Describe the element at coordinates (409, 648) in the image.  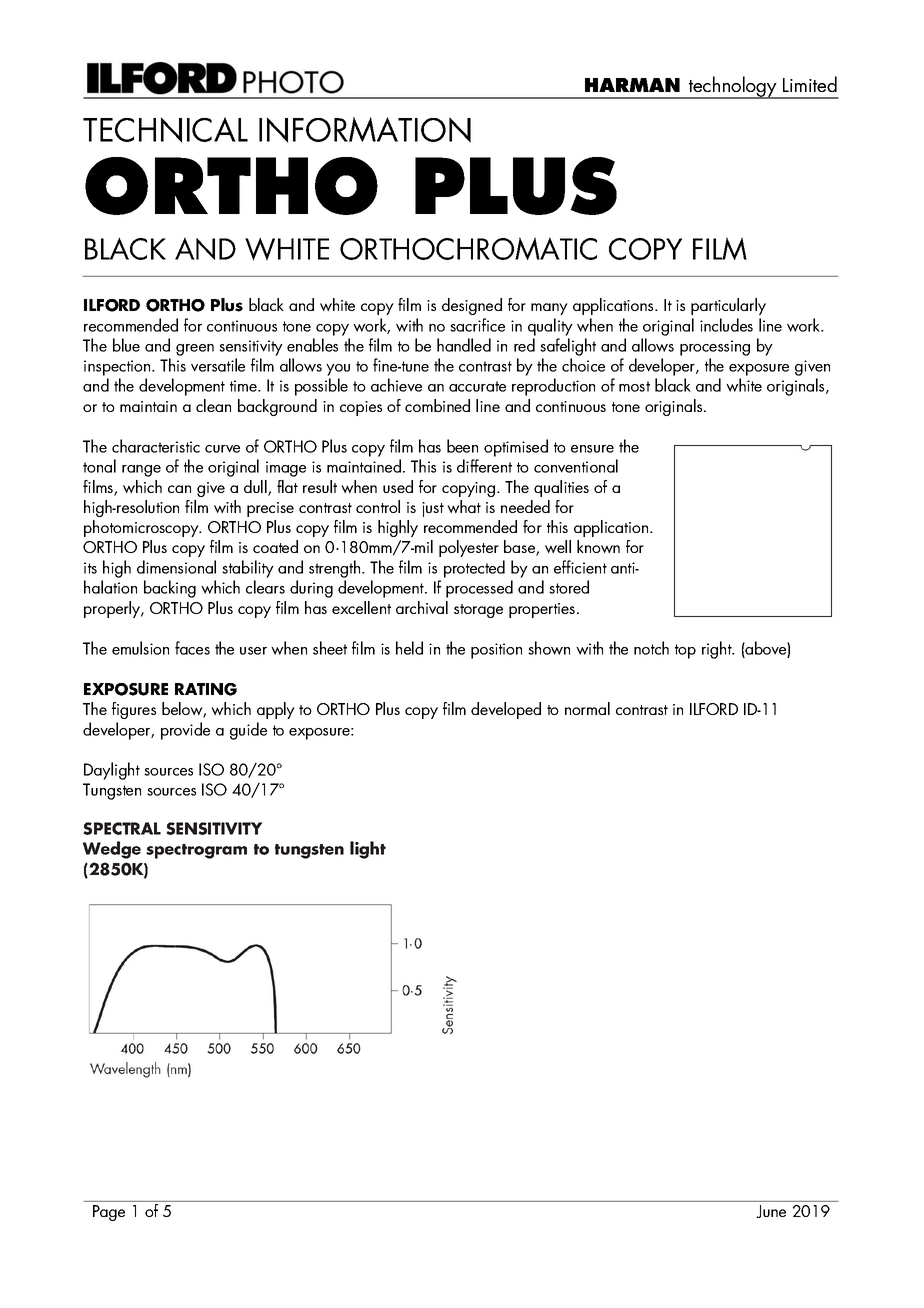
I see `held` at that location.
